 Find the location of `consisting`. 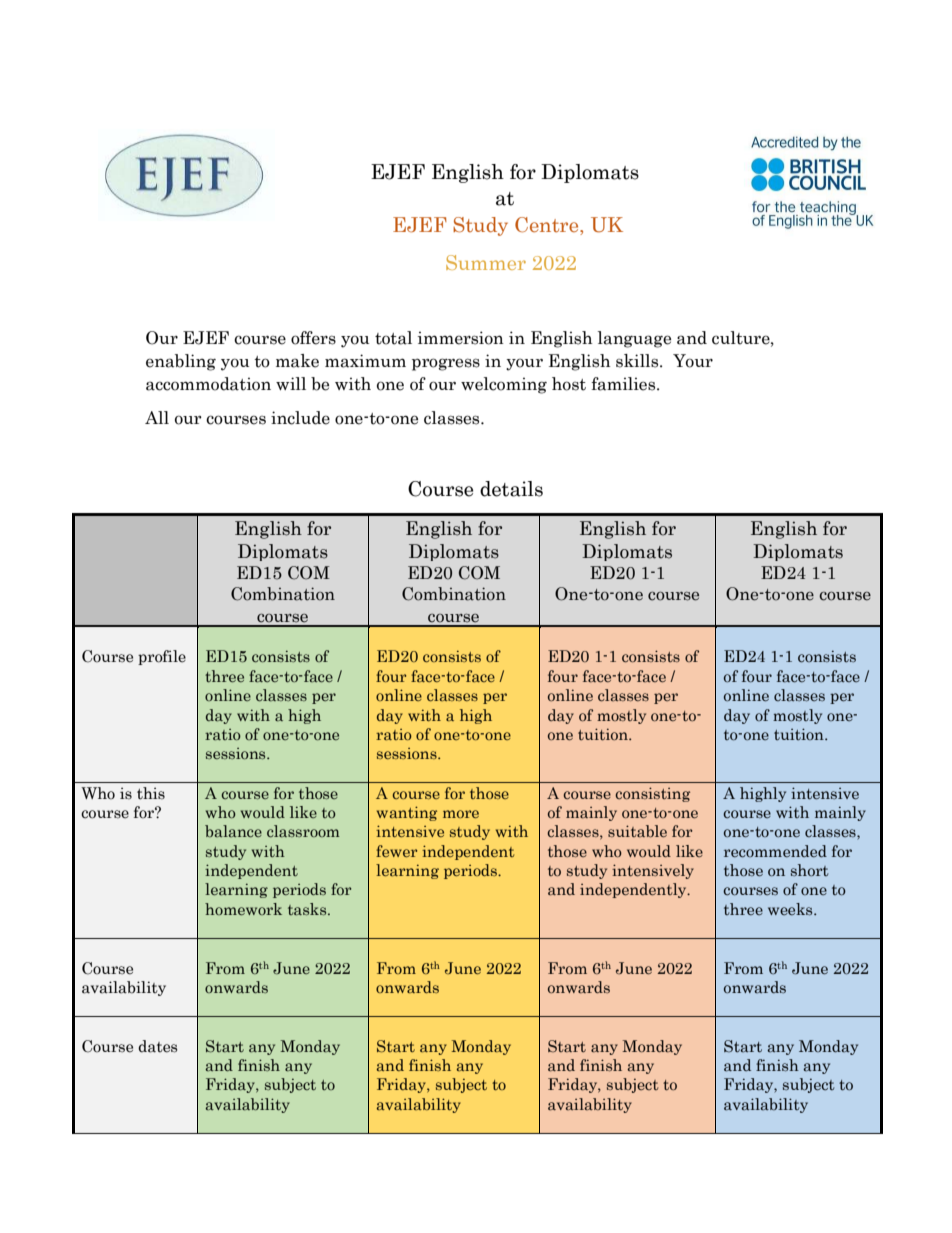

consisting is located at coordinates (652, 794).
